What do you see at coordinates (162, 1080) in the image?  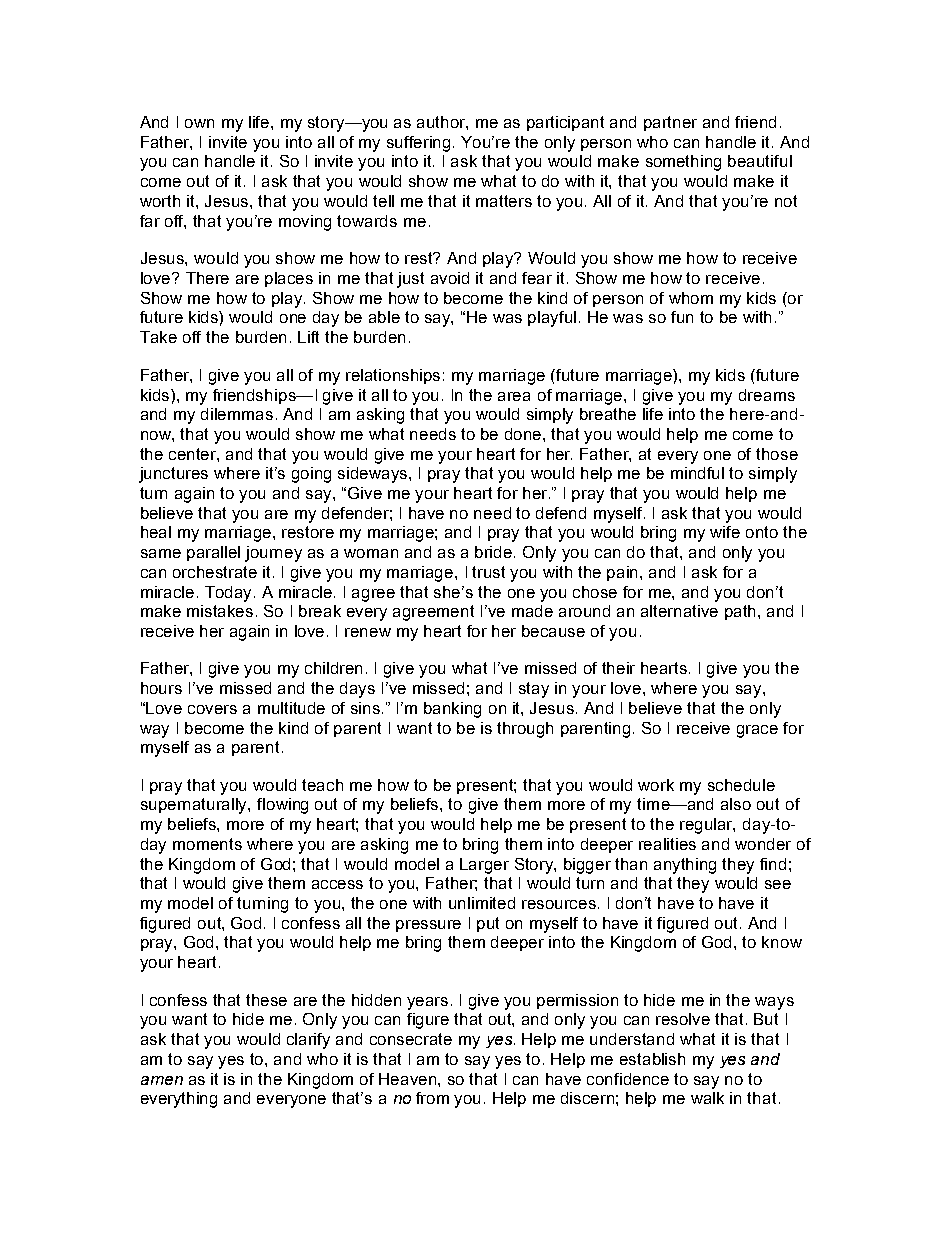 I see `amen` at bounding box center [162, 1080].
